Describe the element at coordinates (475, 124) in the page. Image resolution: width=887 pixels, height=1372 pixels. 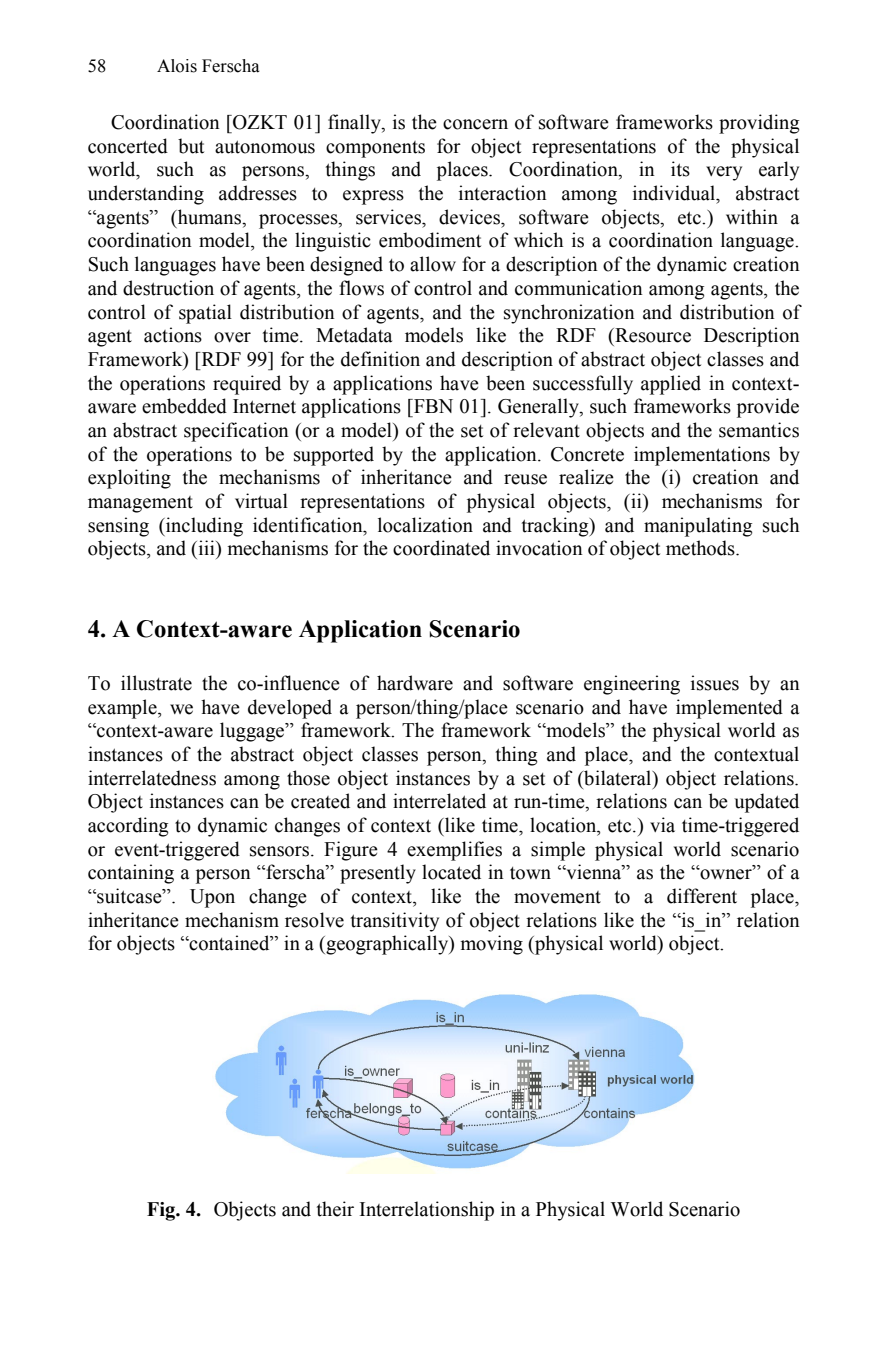
I see `concern` at that location.
